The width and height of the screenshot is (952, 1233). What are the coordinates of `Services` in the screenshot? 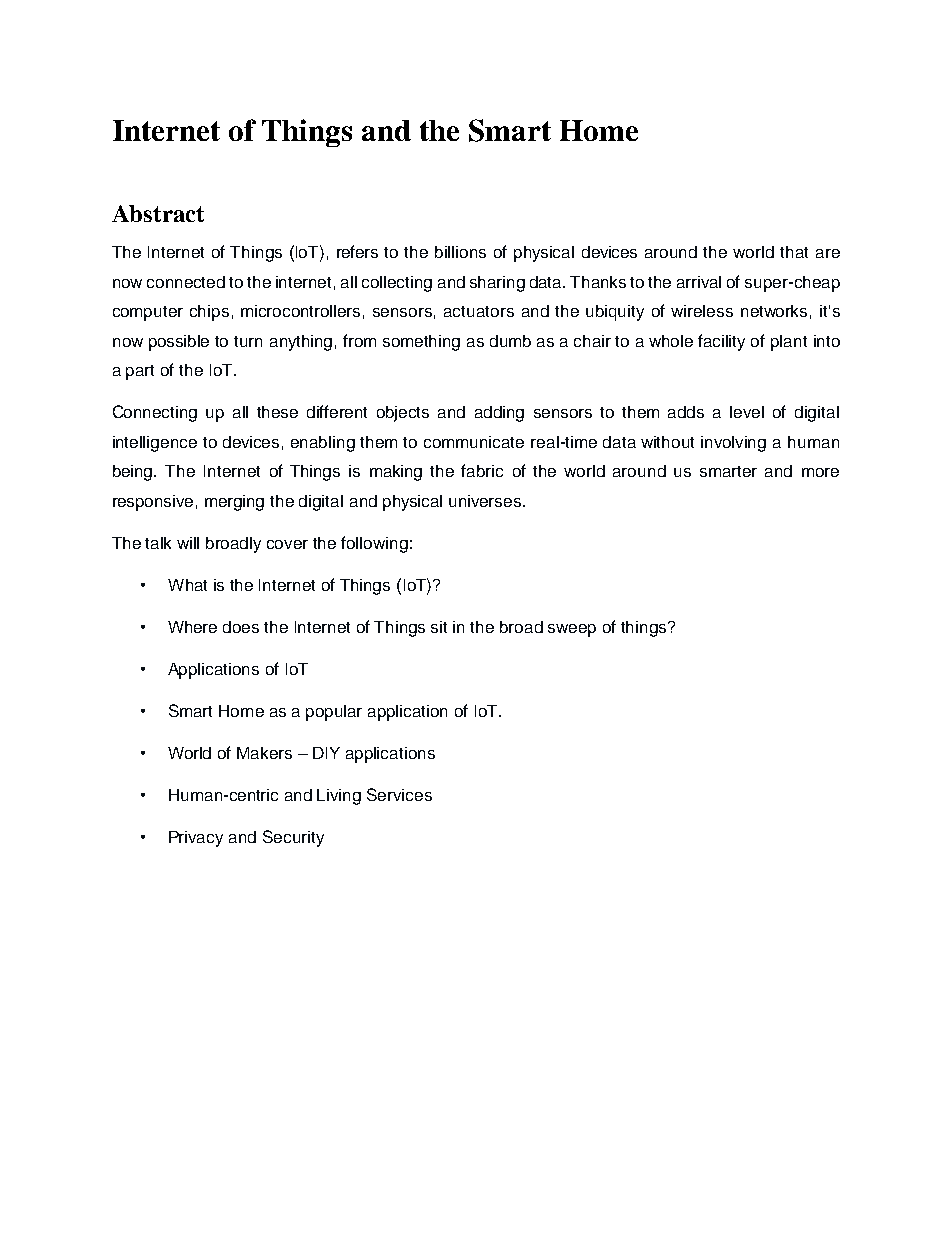 It's located at (399, 794).
